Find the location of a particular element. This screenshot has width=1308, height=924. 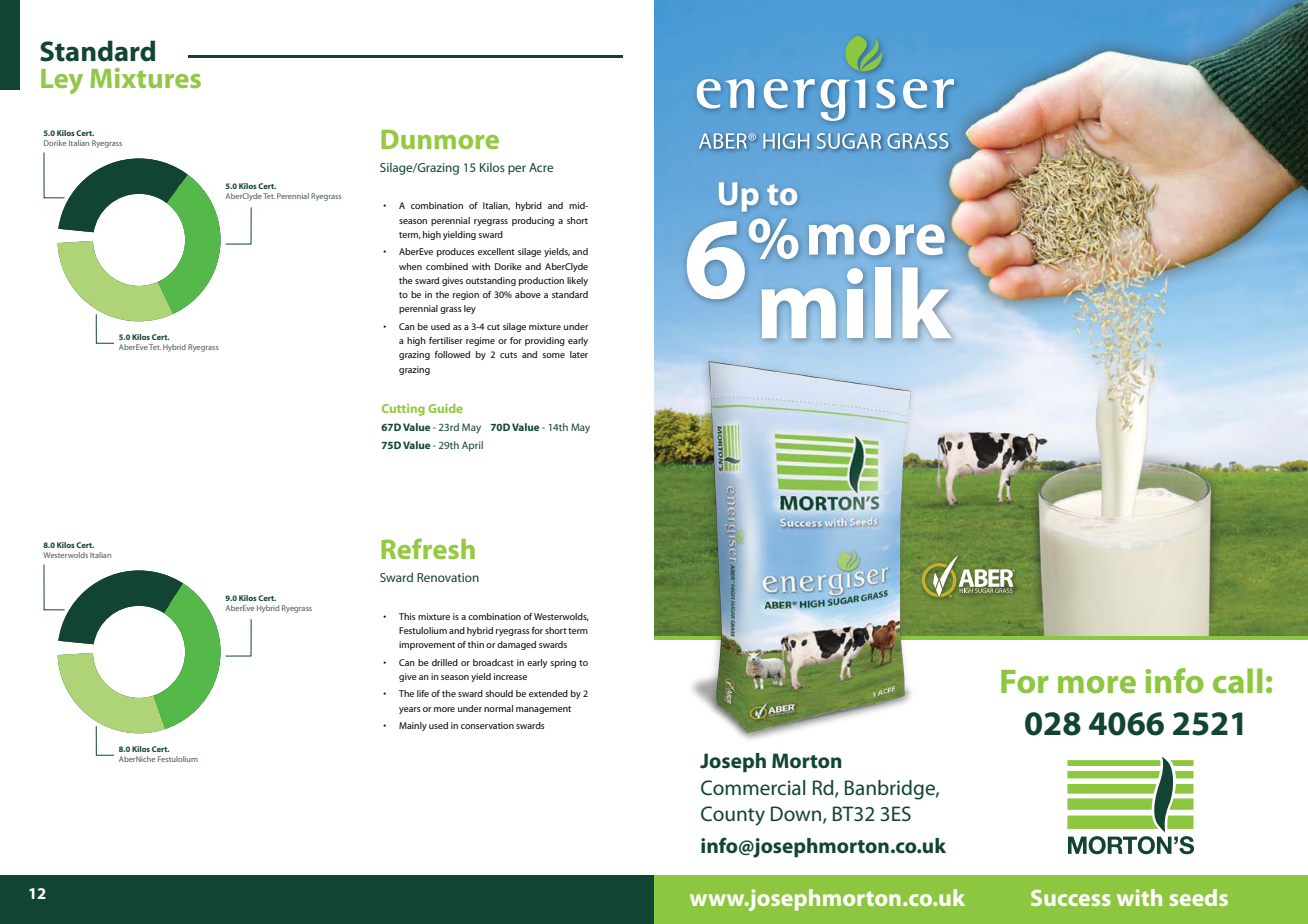

April is located at coordinates (472, 446).
